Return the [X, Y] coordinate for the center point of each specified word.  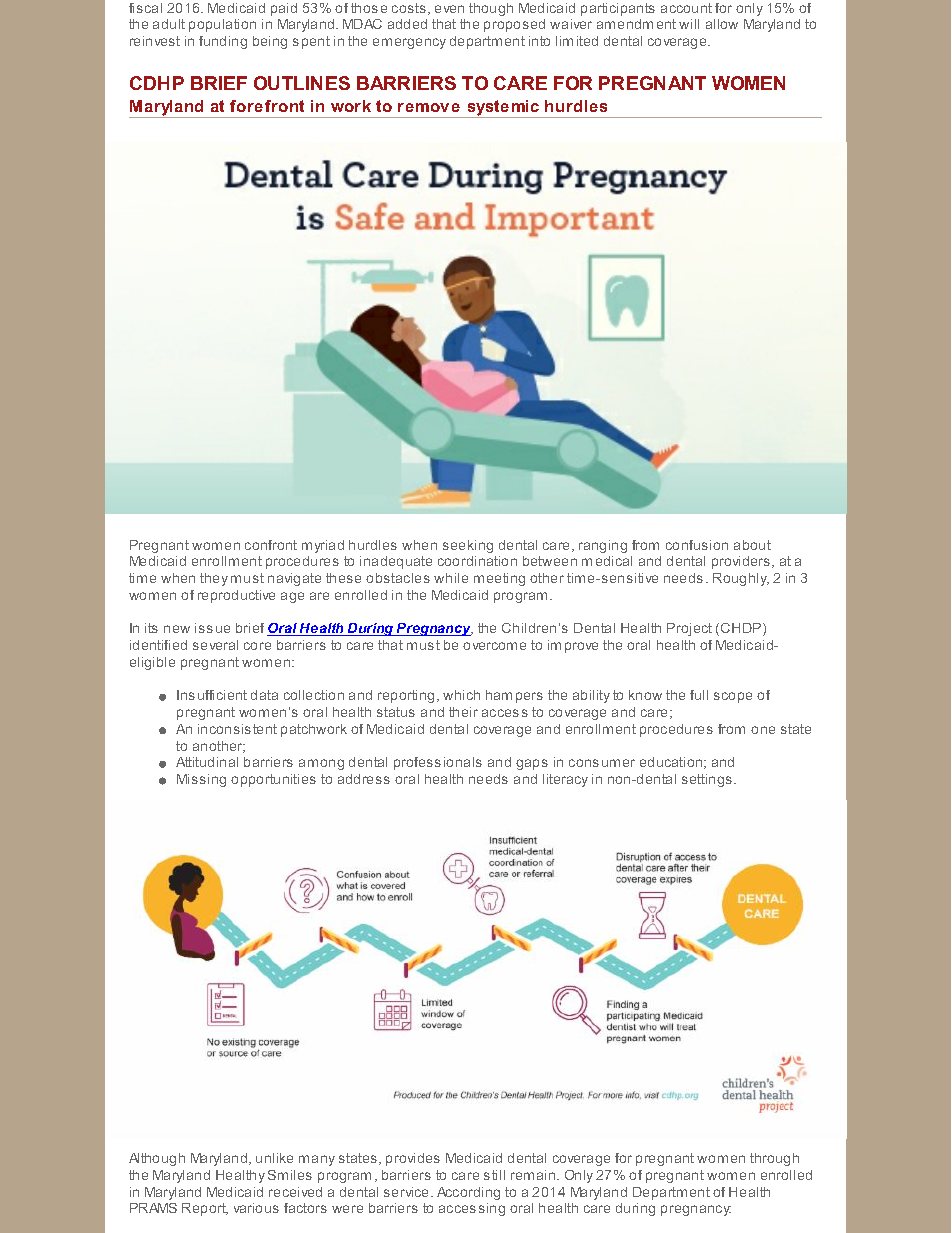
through [774, 1159]
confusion [697, 545]
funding [223, 42]
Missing [201, 780]
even [449, 9]
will [689, 24]
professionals [438, 763]
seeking [468, 546]
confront [271, 545]
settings [707, 780]
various [256, 1208]
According [468, 1193]
